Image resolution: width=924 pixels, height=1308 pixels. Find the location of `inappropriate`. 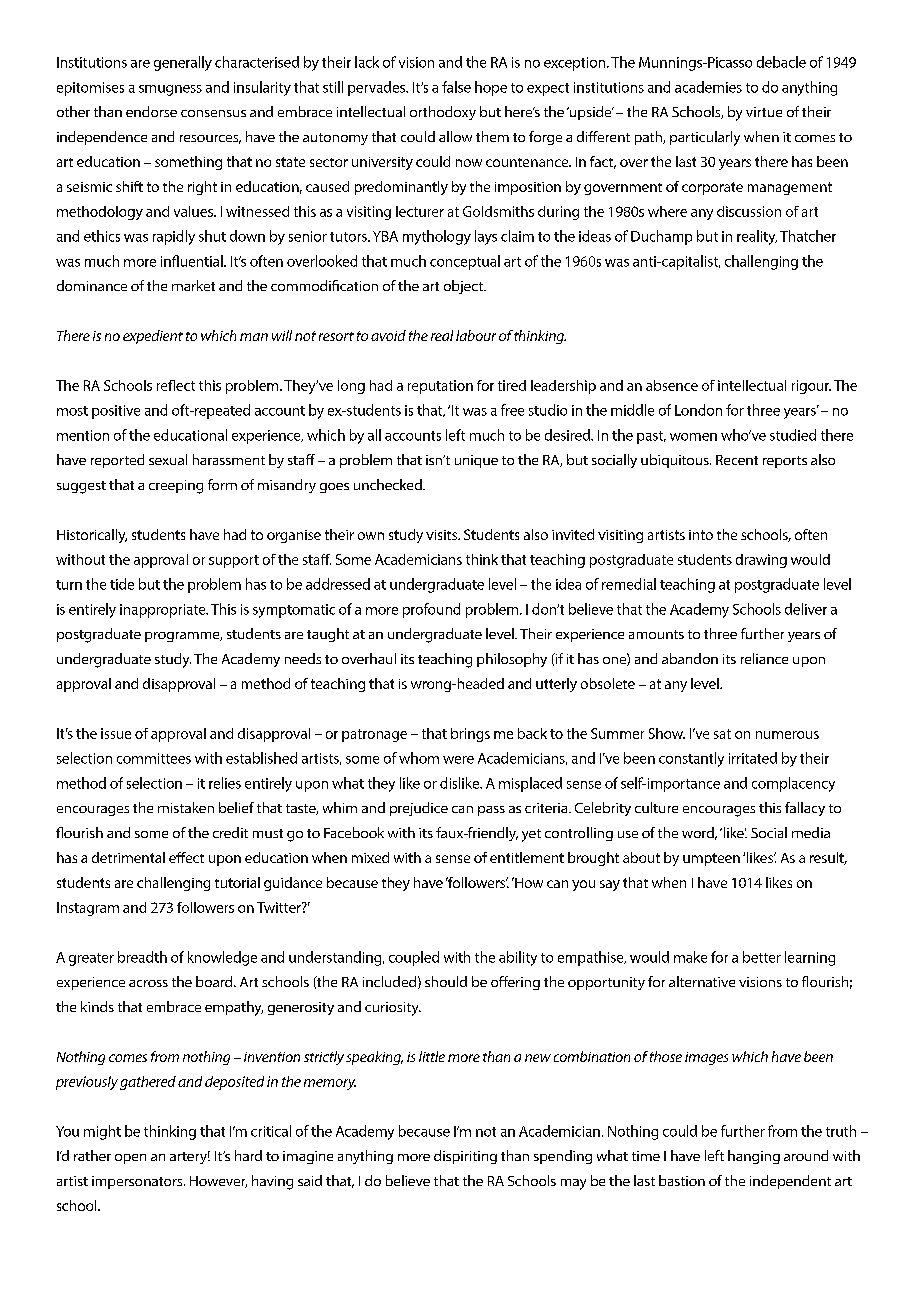

inappropriate is located at coordinates (164, 611).
